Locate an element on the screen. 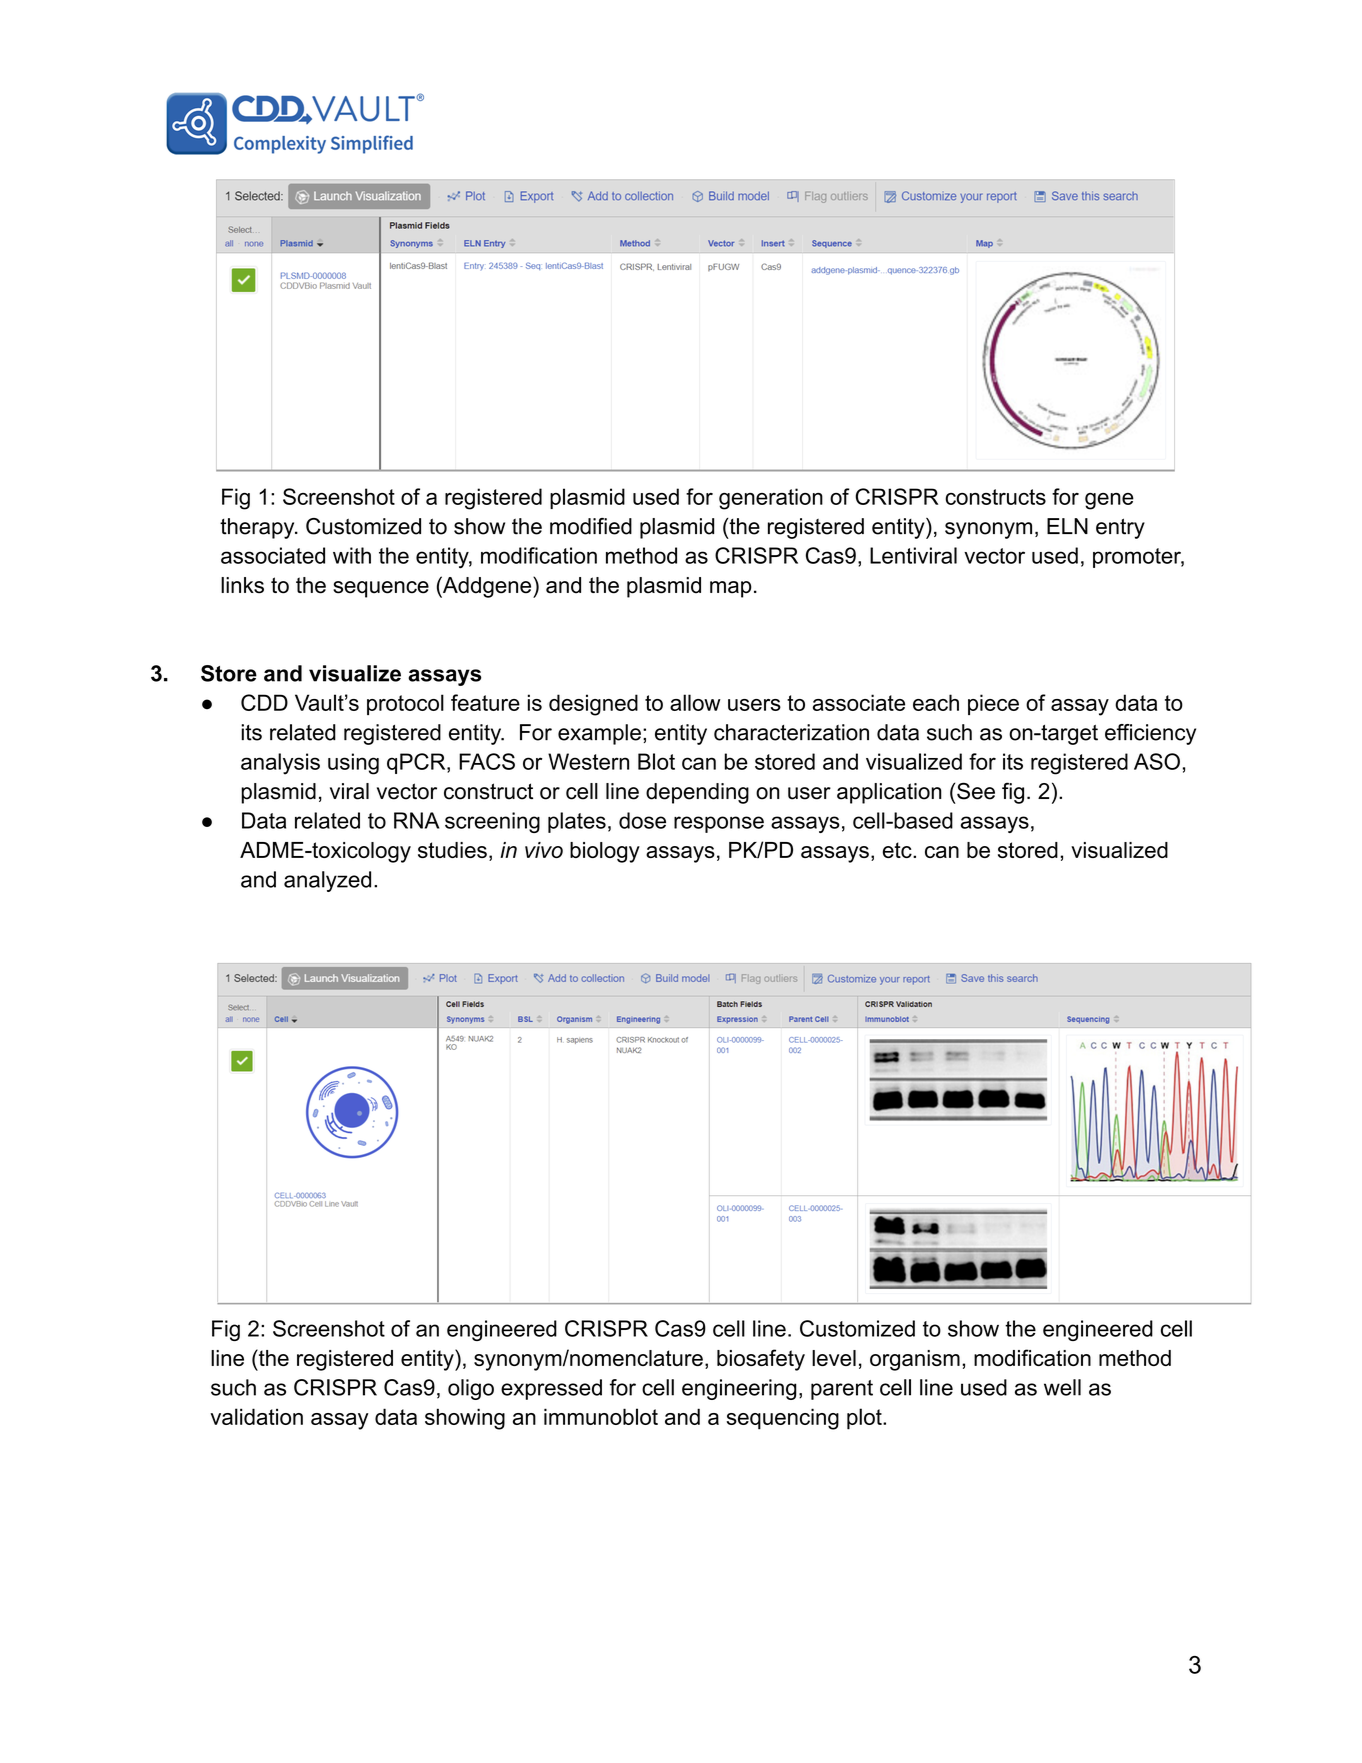  validation is located at coordinates (256, 1416).
